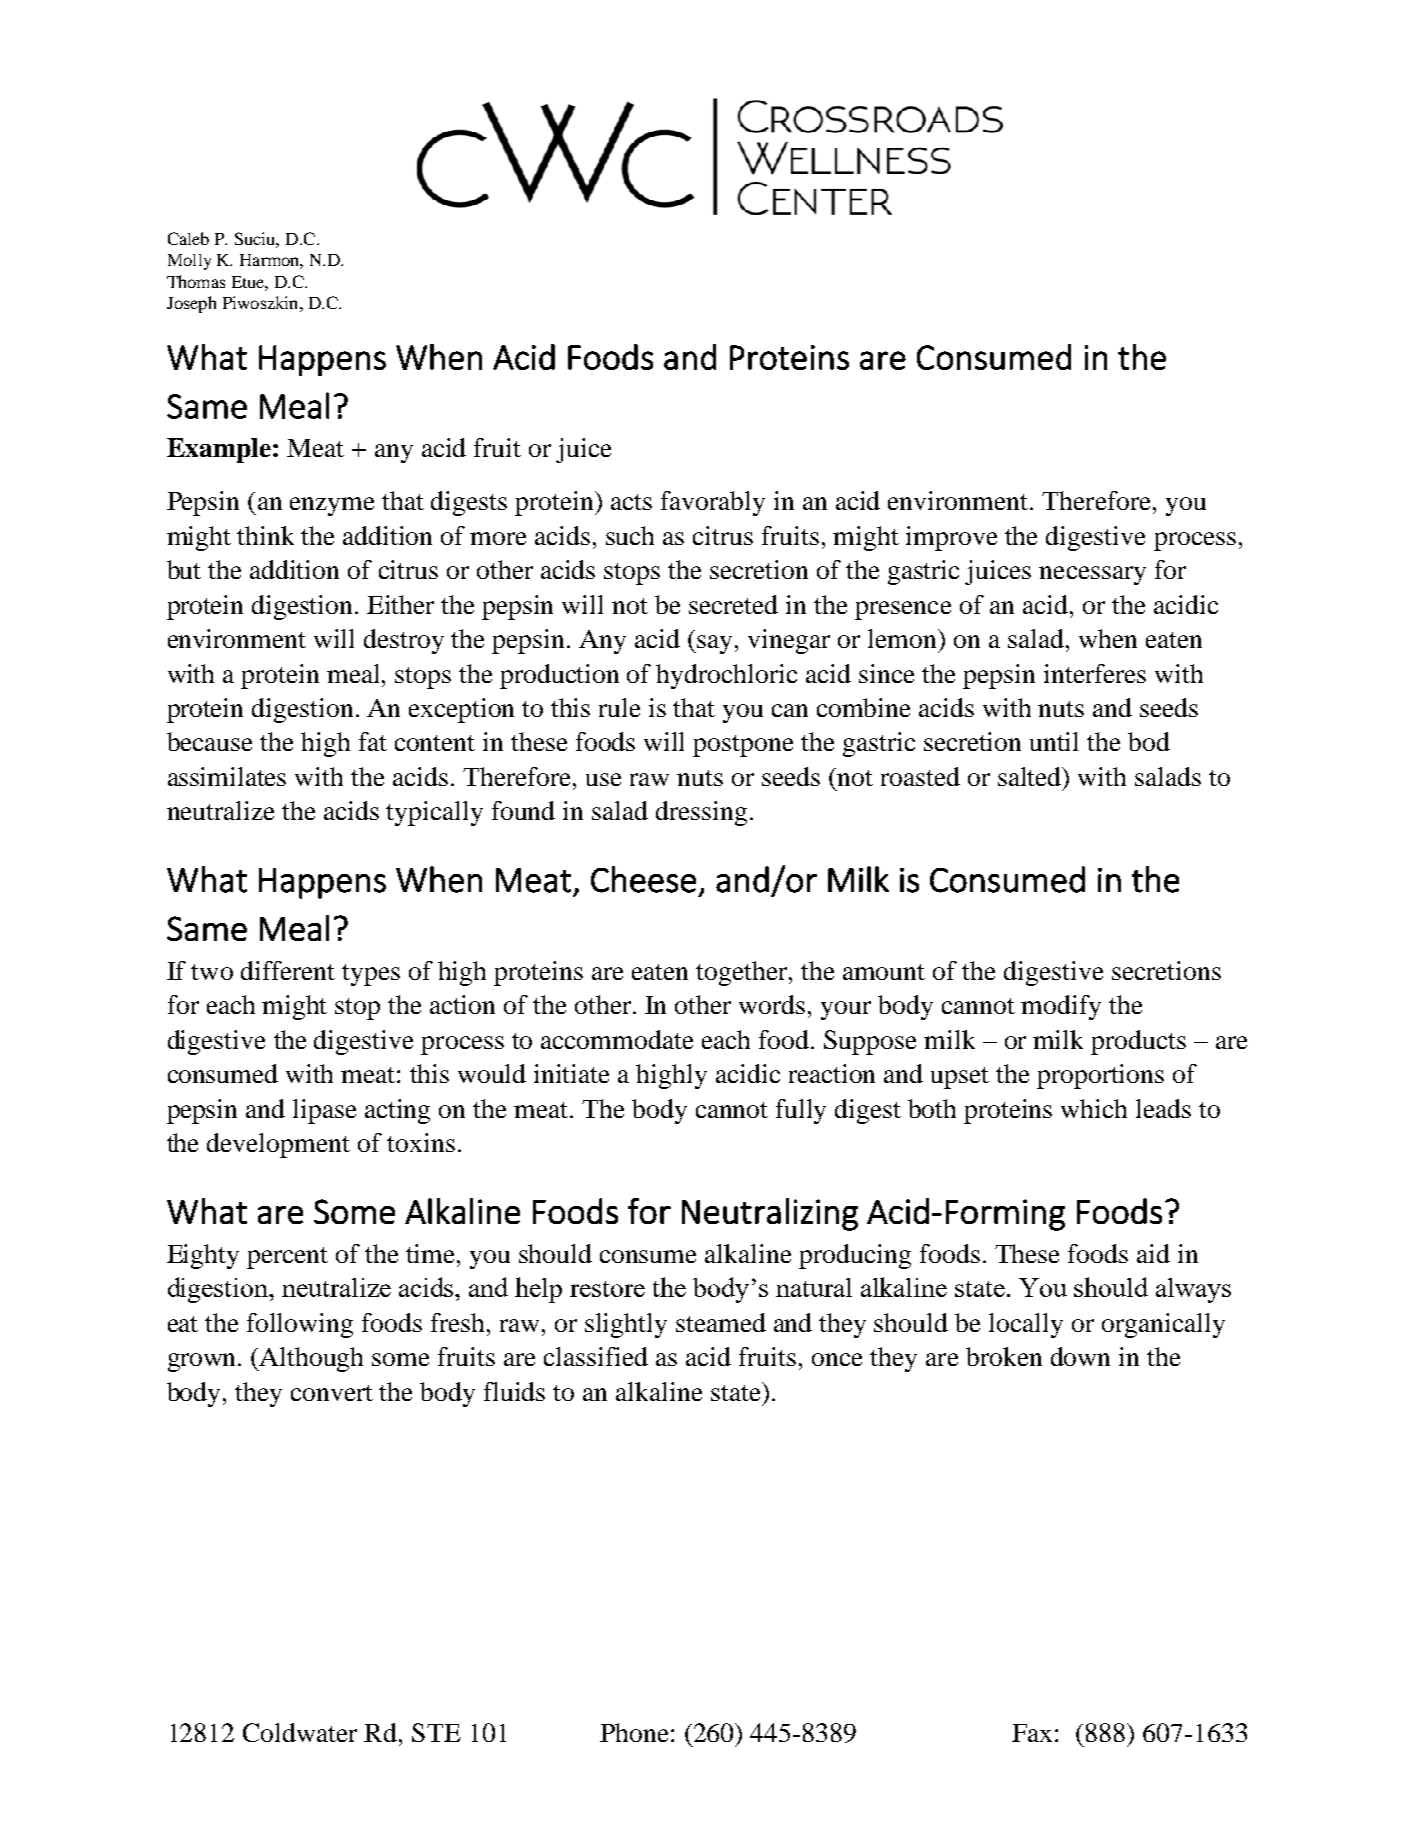 The image size is (1415, 1831). What do you see at coordinates (713, 503) in the screenshot?
I see `favorably` at bounding box center [713, 503].
